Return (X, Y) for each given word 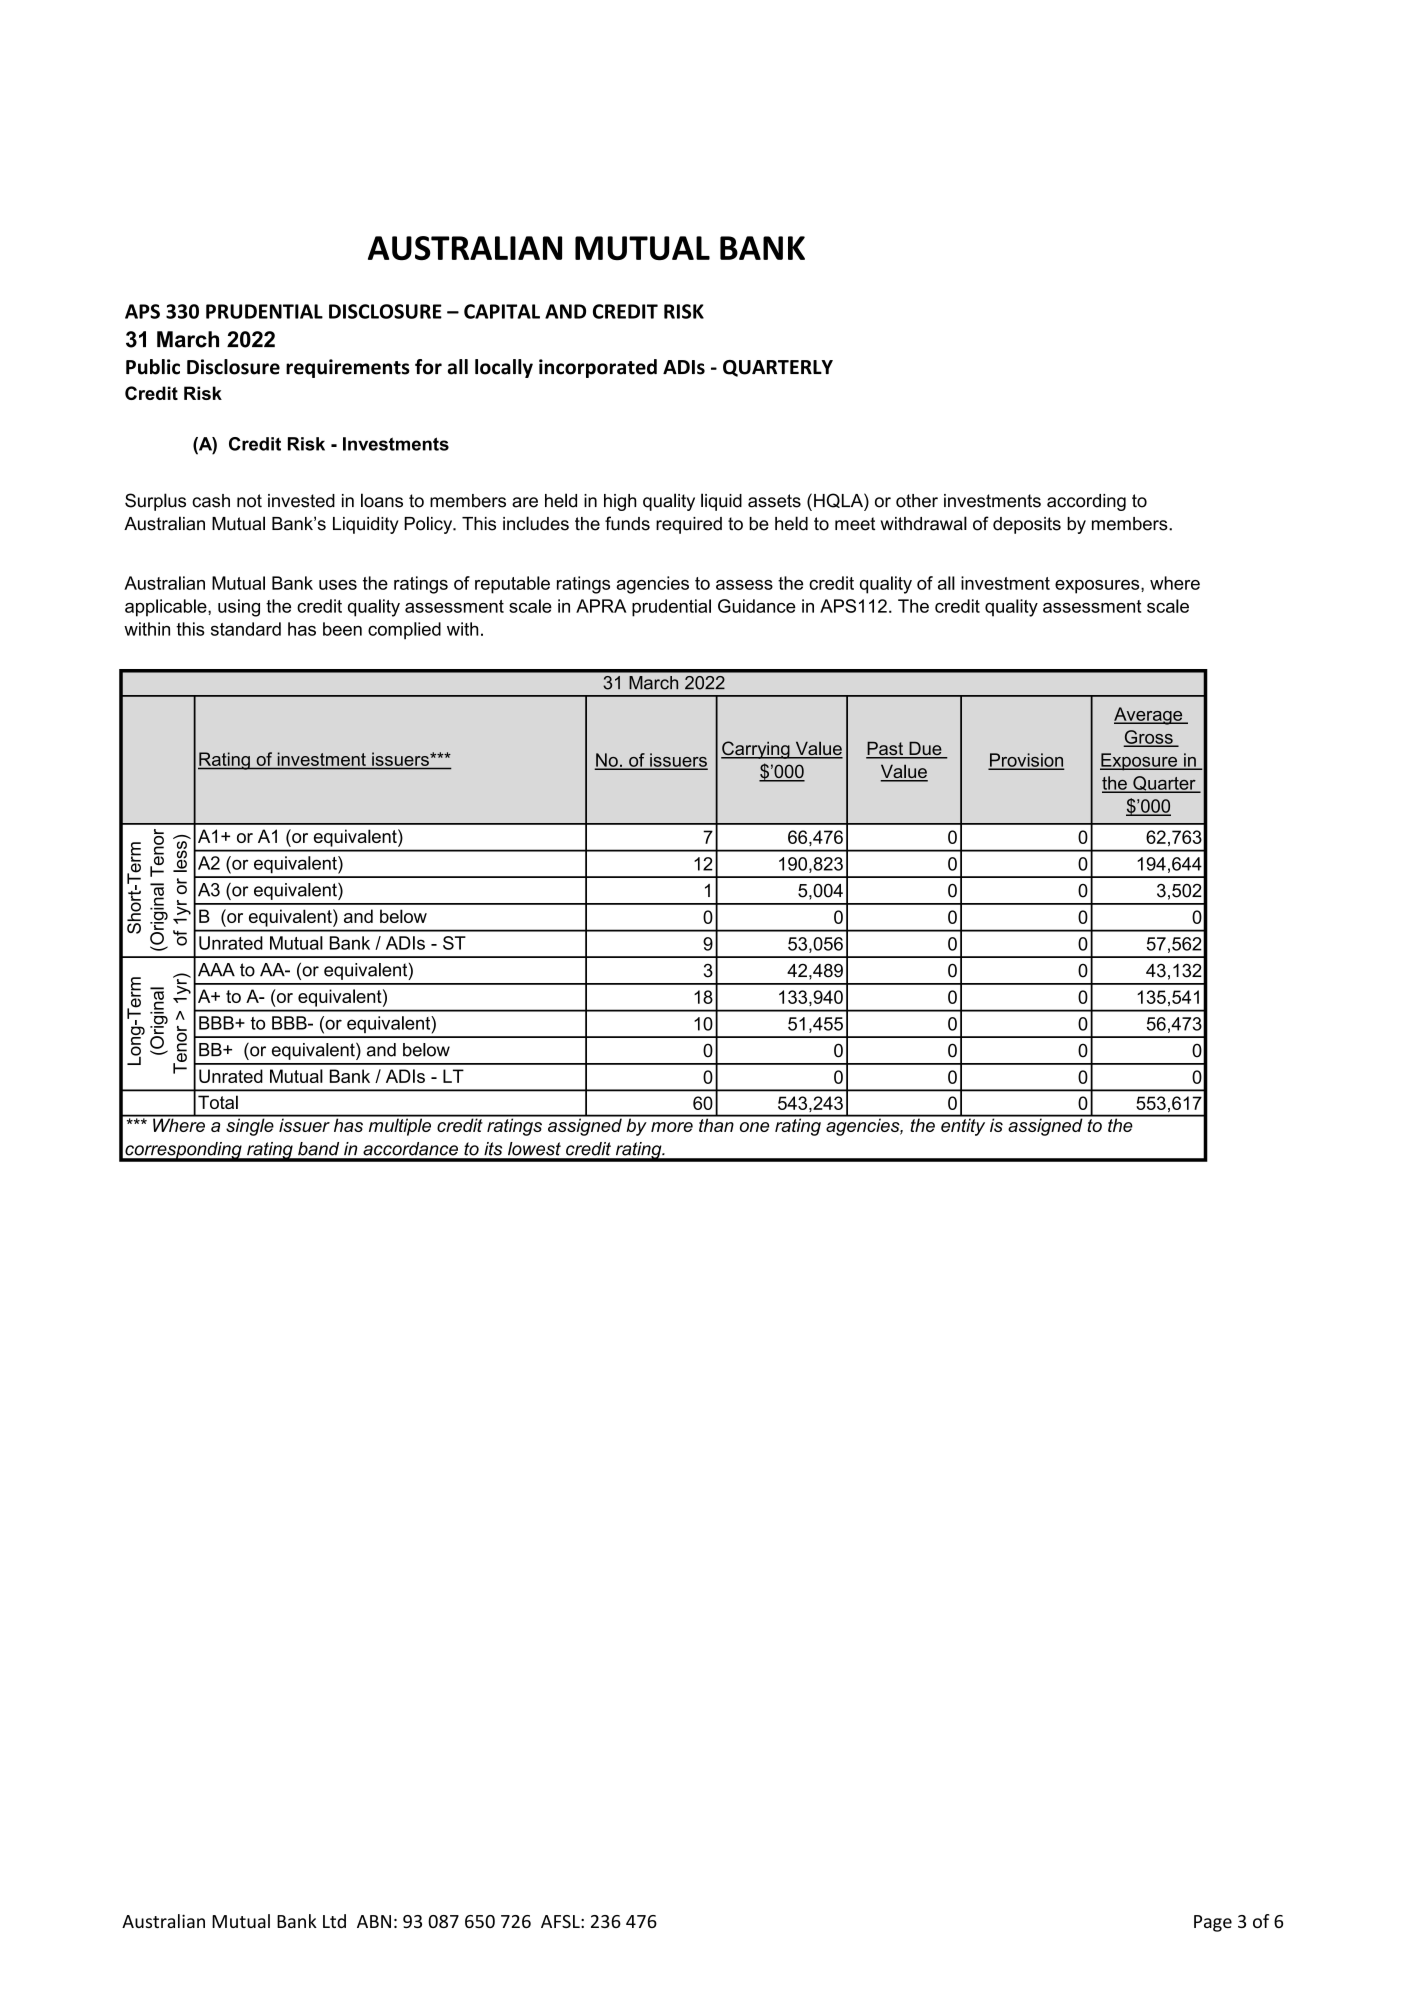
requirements (348, 368)
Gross (1149, 738)
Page (1213, 1923)
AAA (216, 970)
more (672, 1127)
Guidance (757, 606)
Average (1149, 716)
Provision (1026, 761)
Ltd (334, 1921)
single (250, 1126)
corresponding (183, 1151)
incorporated (598, 368)
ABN (374, 1921)
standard (246, 629)
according (1086, 502)
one (754, 1127)
